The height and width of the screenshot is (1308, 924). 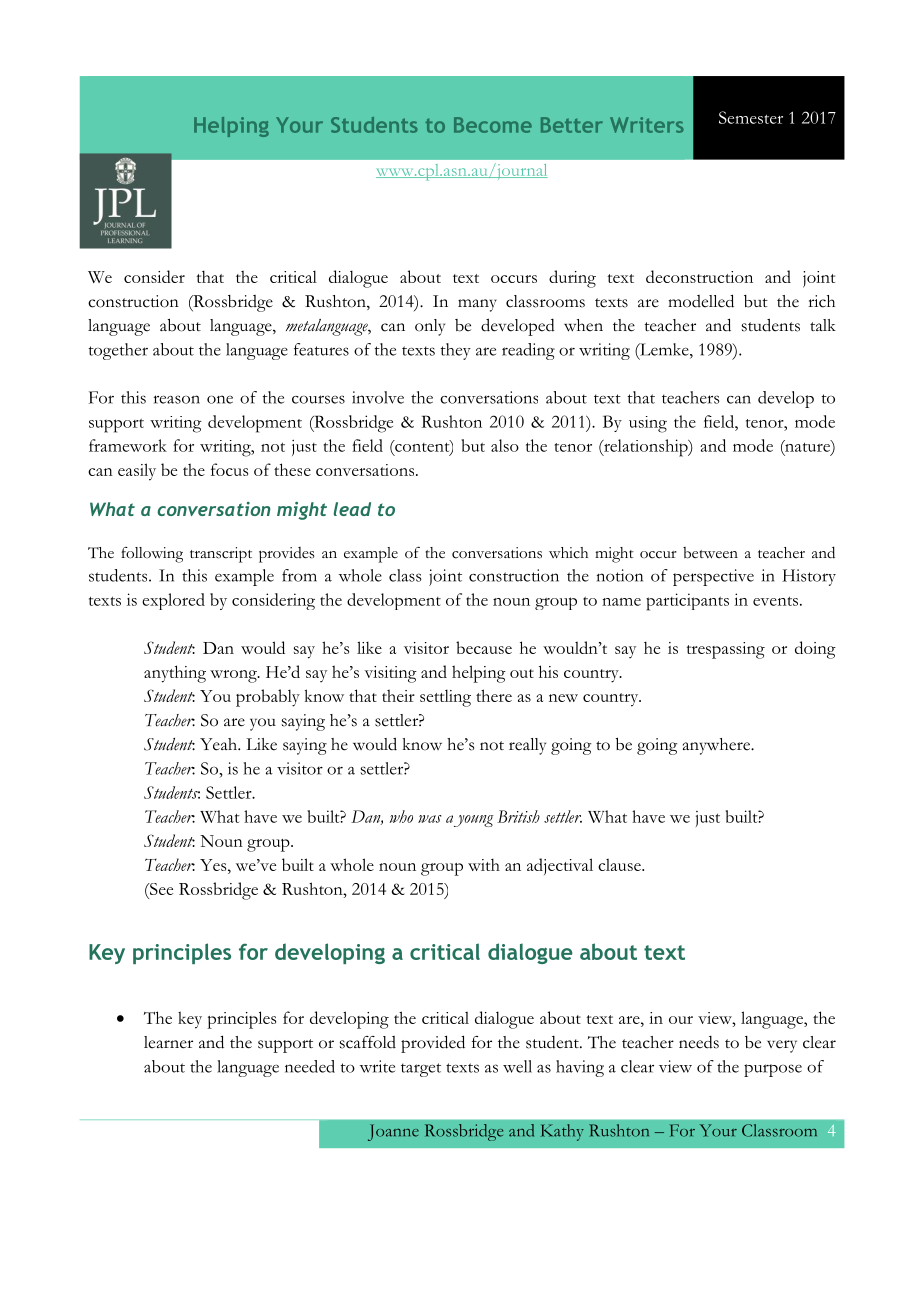 I want to click on learner, so click(x=168, y=1042).
